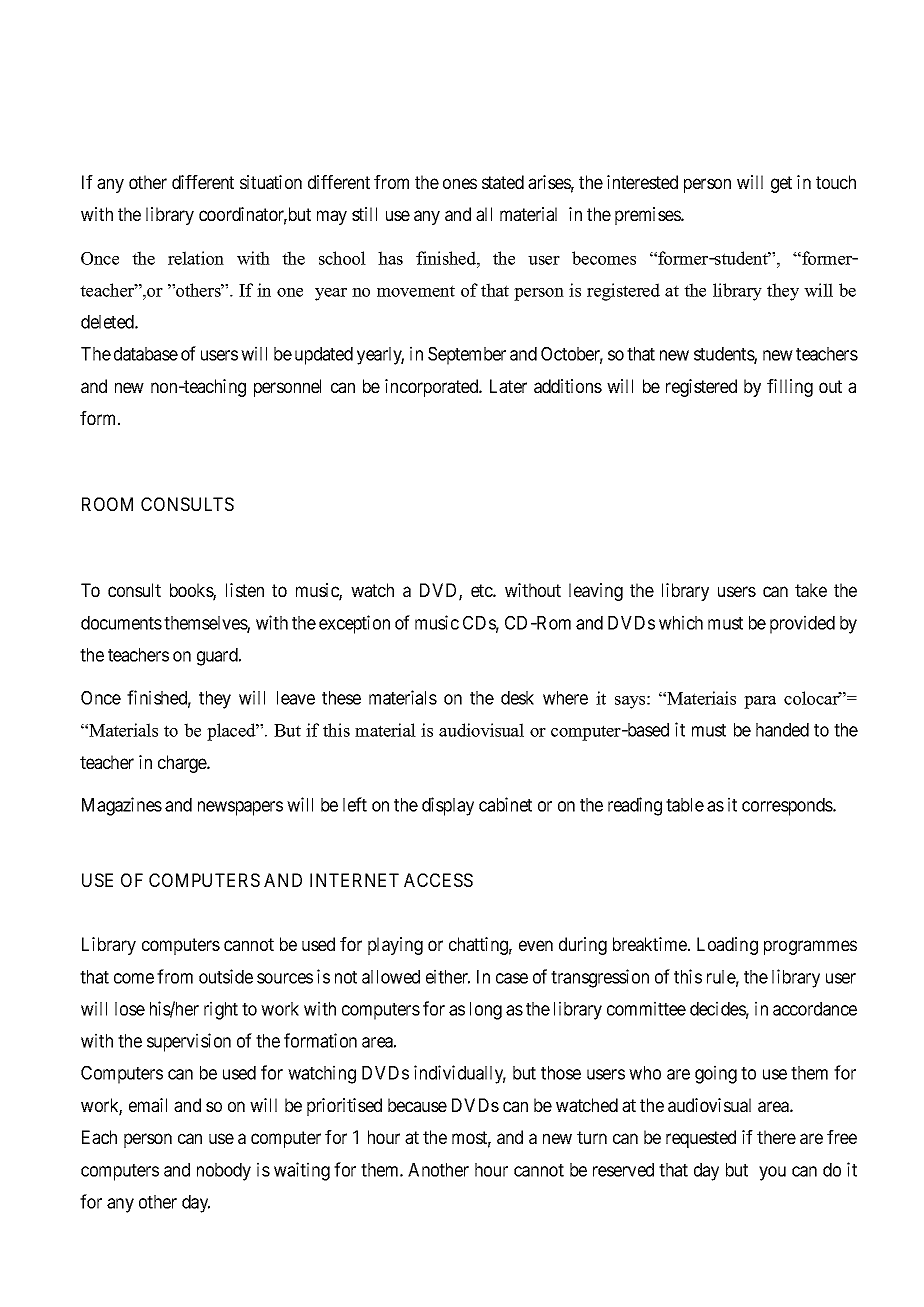 The width and height of the document is (924, 1307). What do you see at coordinates (107, 504) in the document?
I see `ROOM` at bounding box center [107, 504].
